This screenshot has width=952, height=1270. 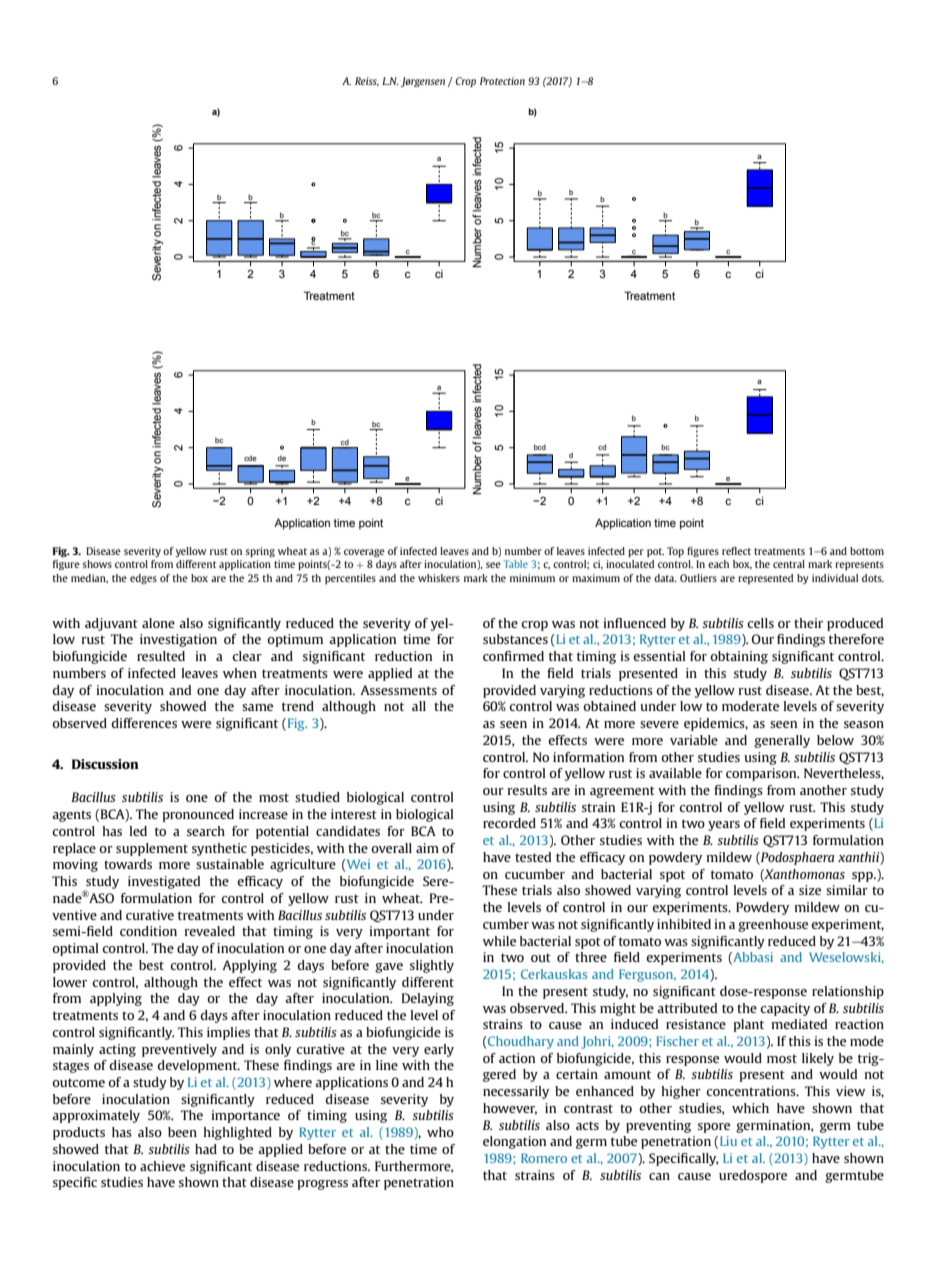 What do you see at coordinates (162, 1166) in the screenshot?
I see `achieve` at bounding box center [162, 1166].
